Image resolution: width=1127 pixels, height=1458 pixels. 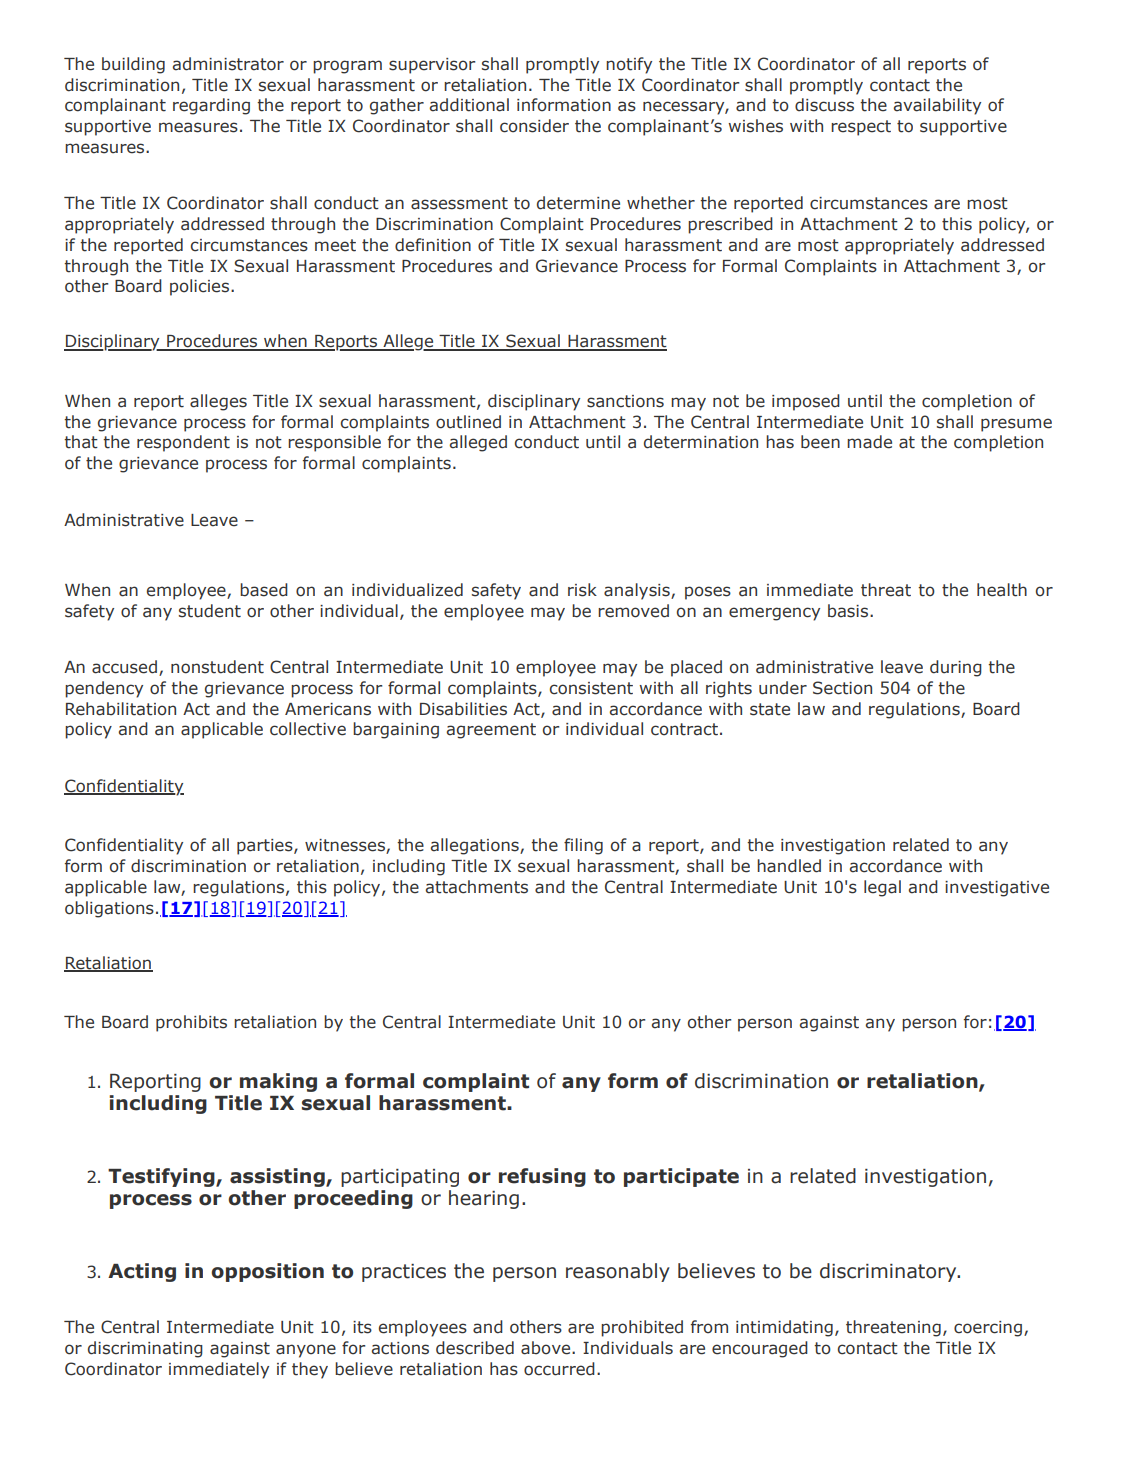 I want to click on participate, so click(x=681, y=1177).
